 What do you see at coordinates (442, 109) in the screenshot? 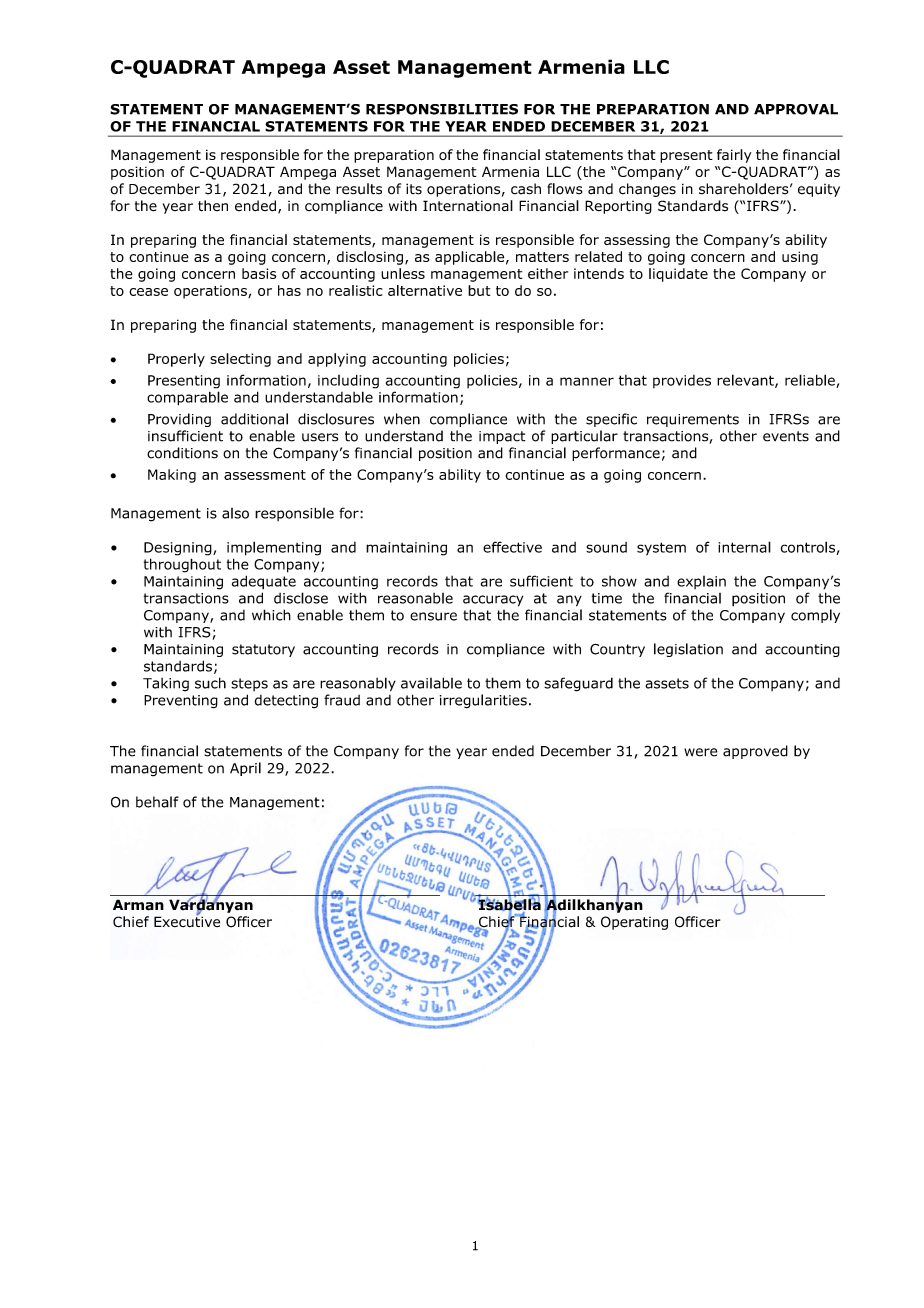
I see `RESPONSIBILITIES` at bounding box center [442, 109].
